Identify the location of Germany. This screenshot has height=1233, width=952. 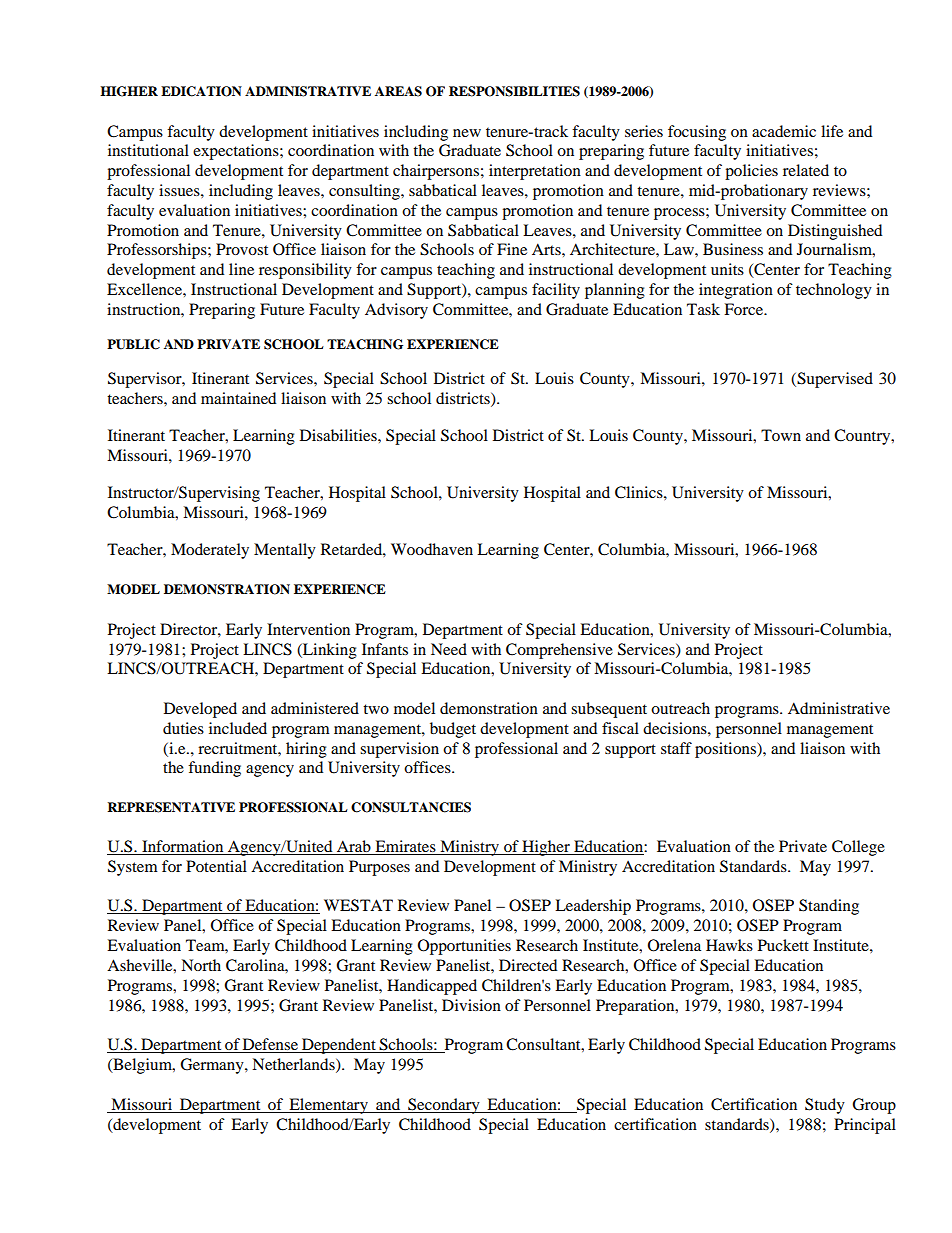
(213, 1066).
